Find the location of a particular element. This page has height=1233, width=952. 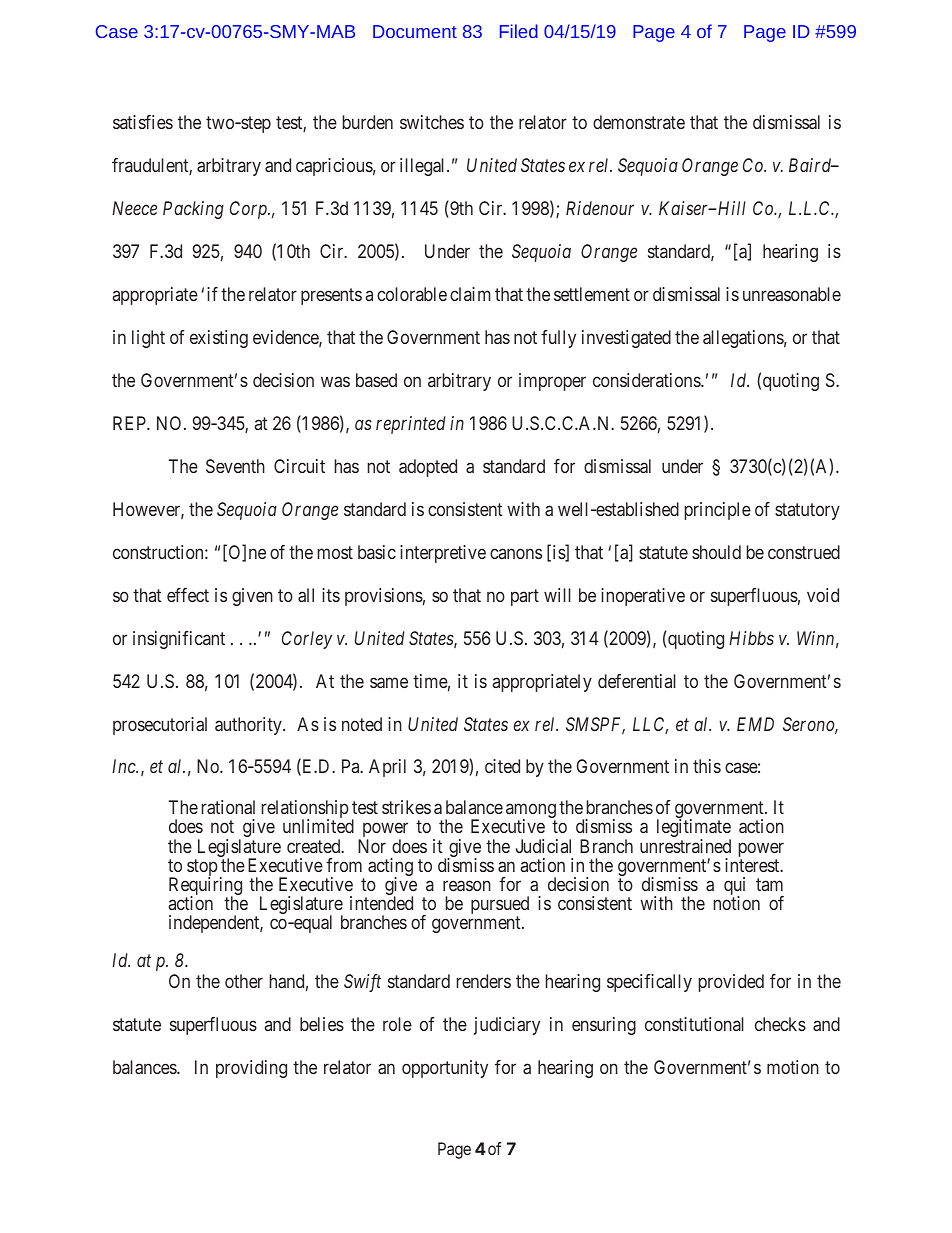

rational is located at coordinates (228, 807).
